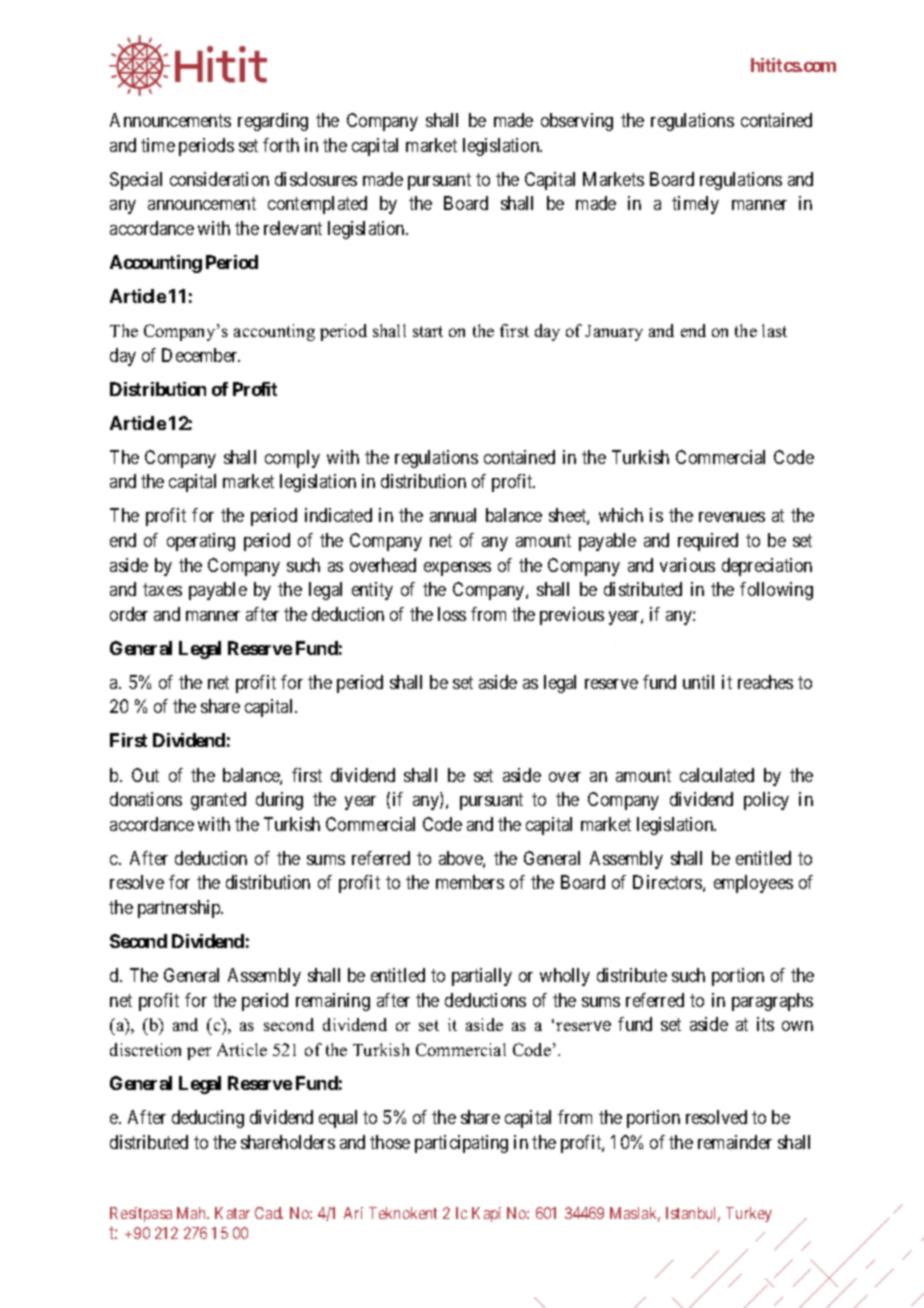  I want to click on members, so click(470, 882).
